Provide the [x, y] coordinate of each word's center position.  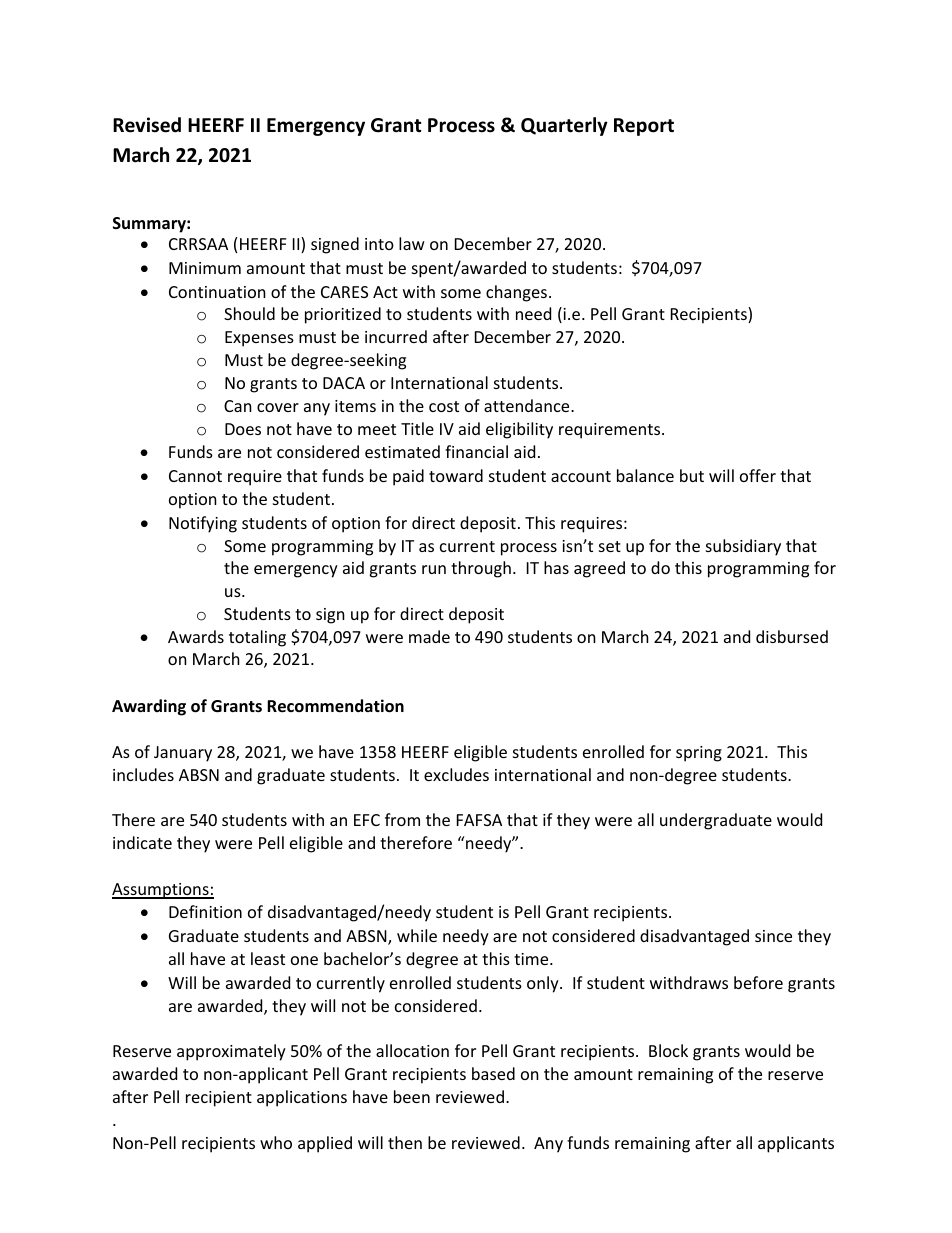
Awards [196, 636]
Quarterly [564, 126]
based [493, 1073]
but [692, 475]
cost [444, 406]
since [773, 936]
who [276, 1142]
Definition [205, 911]
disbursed [792, 636]
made [429, 636]
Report [644, 127]
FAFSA [479, 820]
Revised [147, 125]
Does [243, 429]
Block [668, 1050]
